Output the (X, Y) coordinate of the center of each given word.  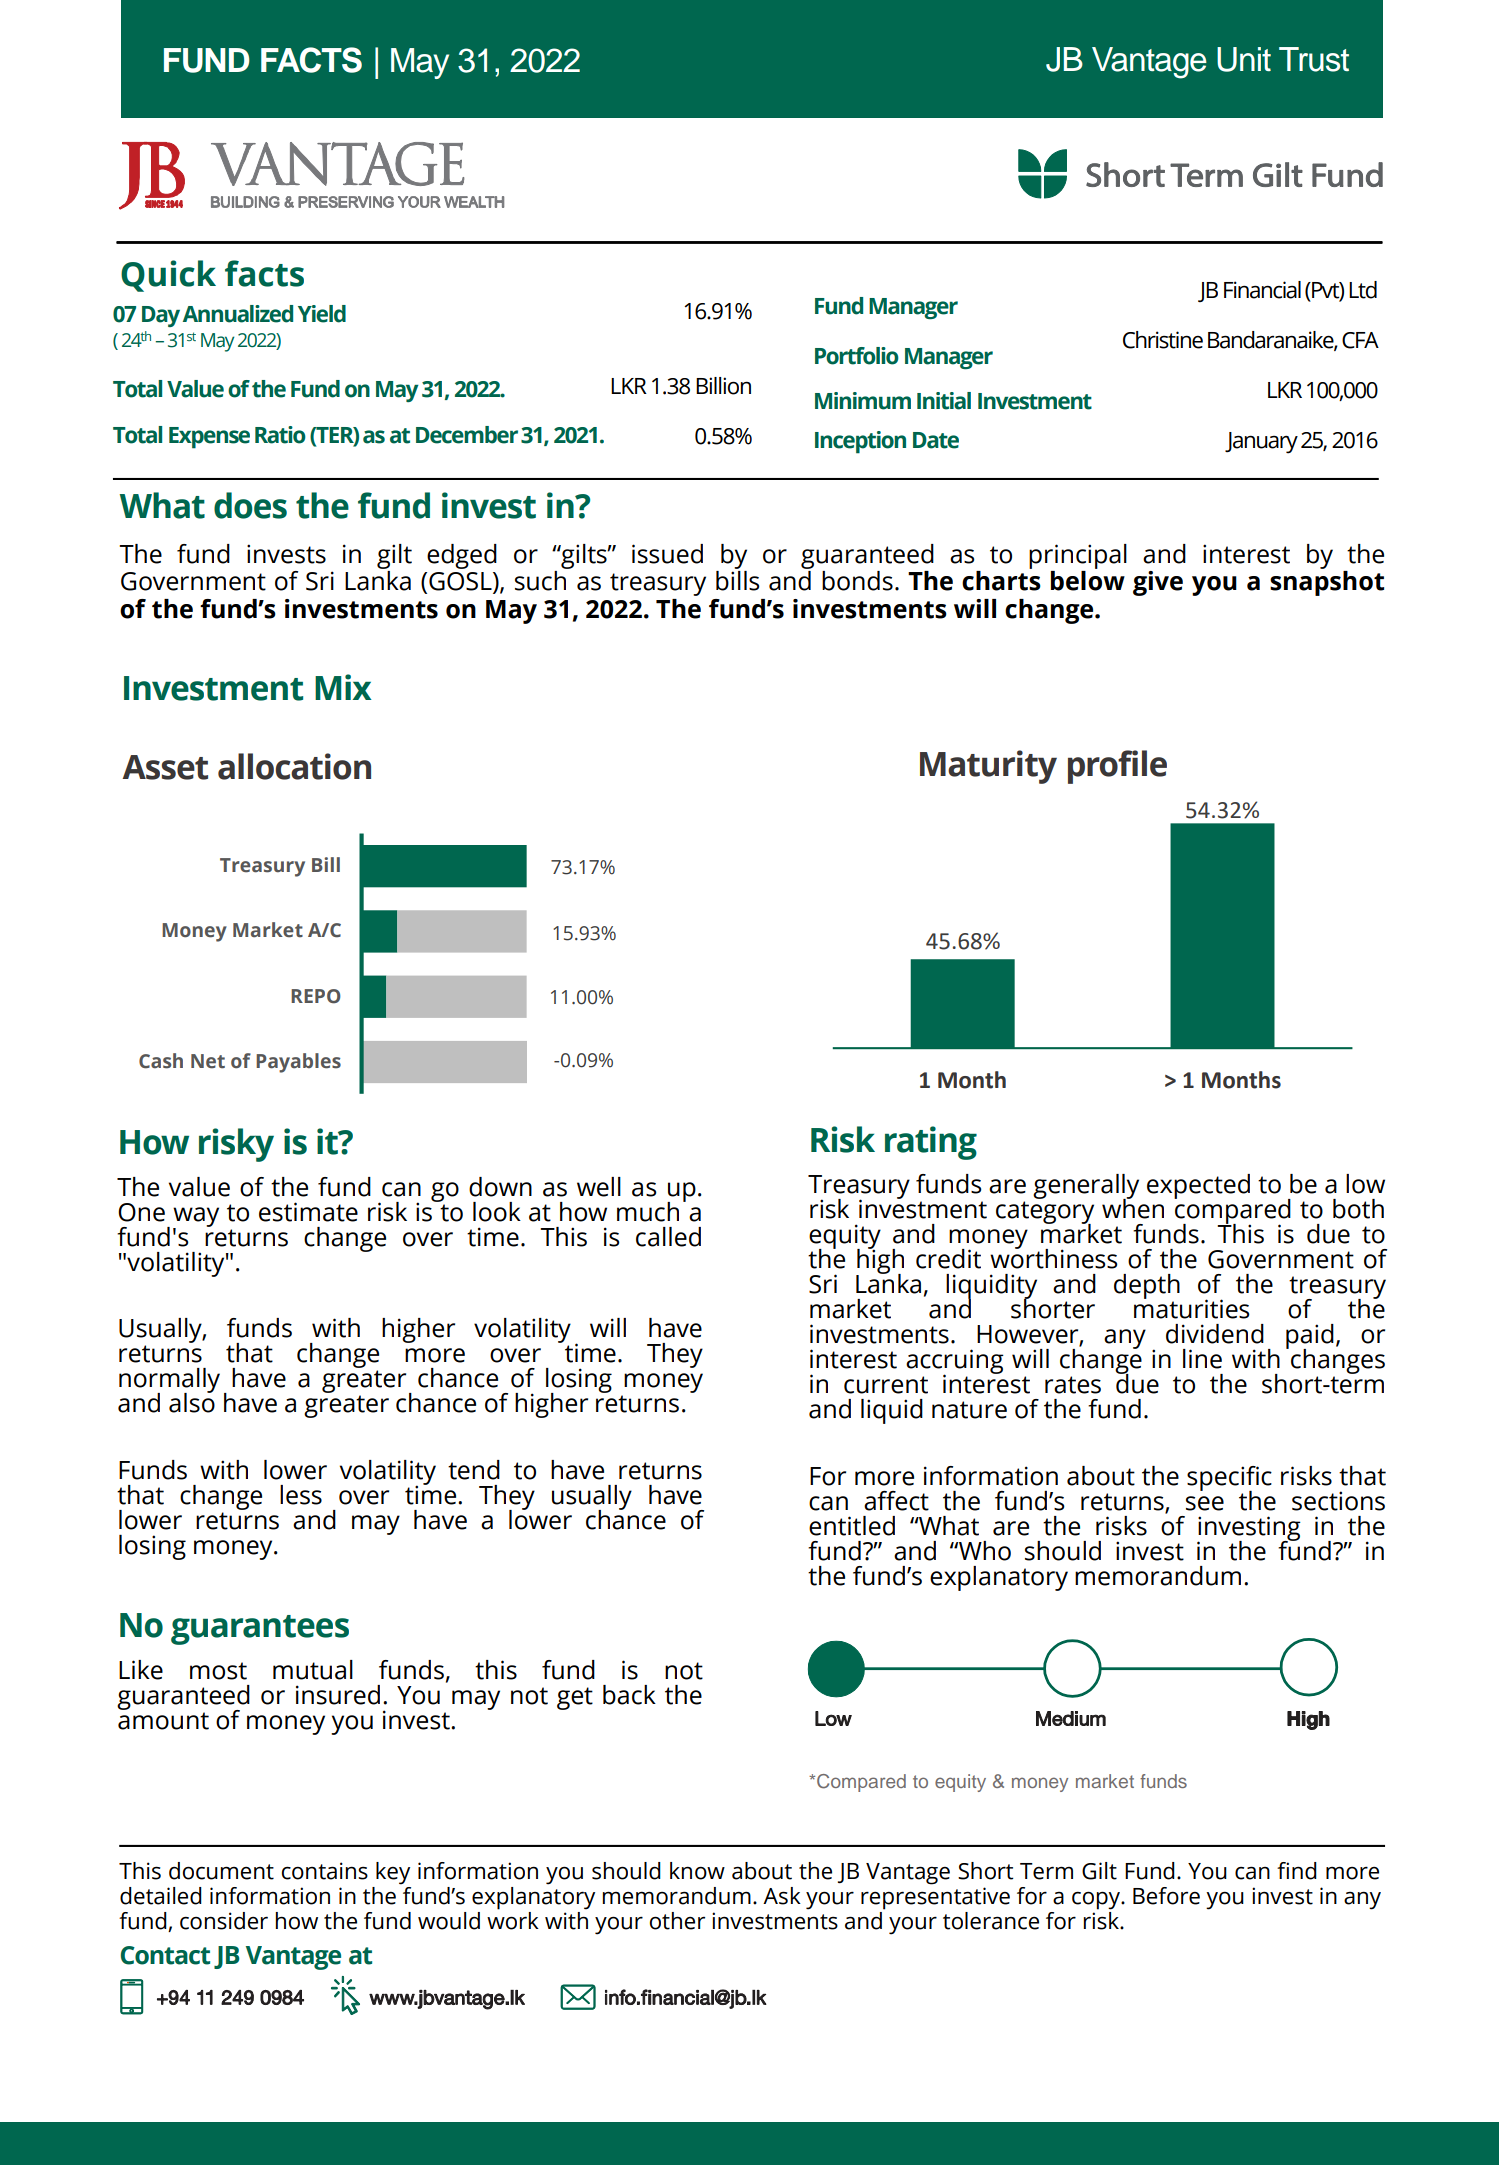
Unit (1244, 59)
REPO (316, 996)
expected (1198, 1186)
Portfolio (857, 356)
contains (325, 1871)
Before (1166, 1896)
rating (931, 1143)
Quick (168, 276)
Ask (782, 1896)
